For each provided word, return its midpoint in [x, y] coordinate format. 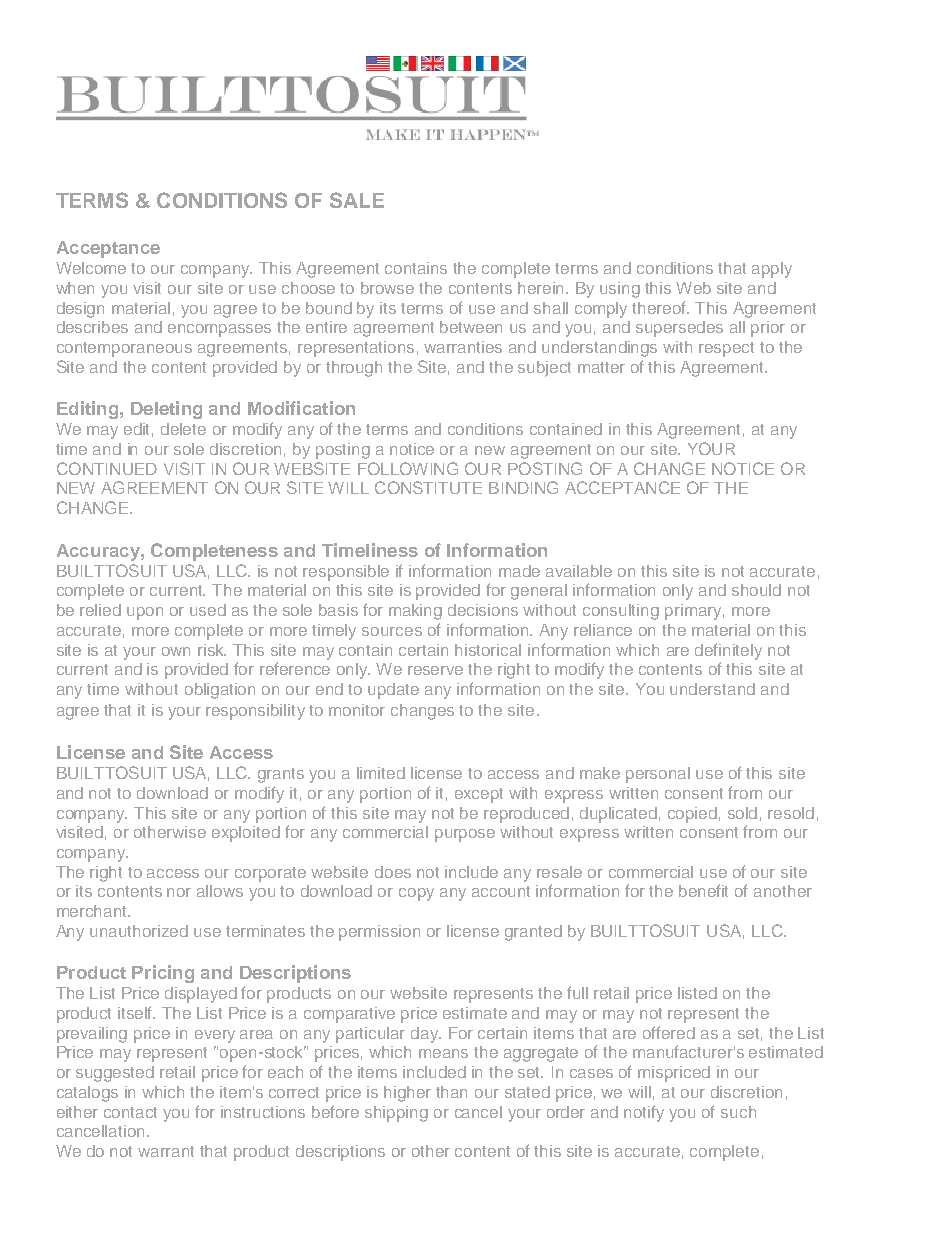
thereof [660, 307]
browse [387, 288]
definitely [728, 651]
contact [130, 1112]
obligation [220, 691]
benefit [703, 890]
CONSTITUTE [428, 487]
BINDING [523, 487]
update [393, 691]
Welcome [91, 268]
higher [407, 1094]
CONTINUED [107, 468]
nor [179, 892]
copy [416, 894]
